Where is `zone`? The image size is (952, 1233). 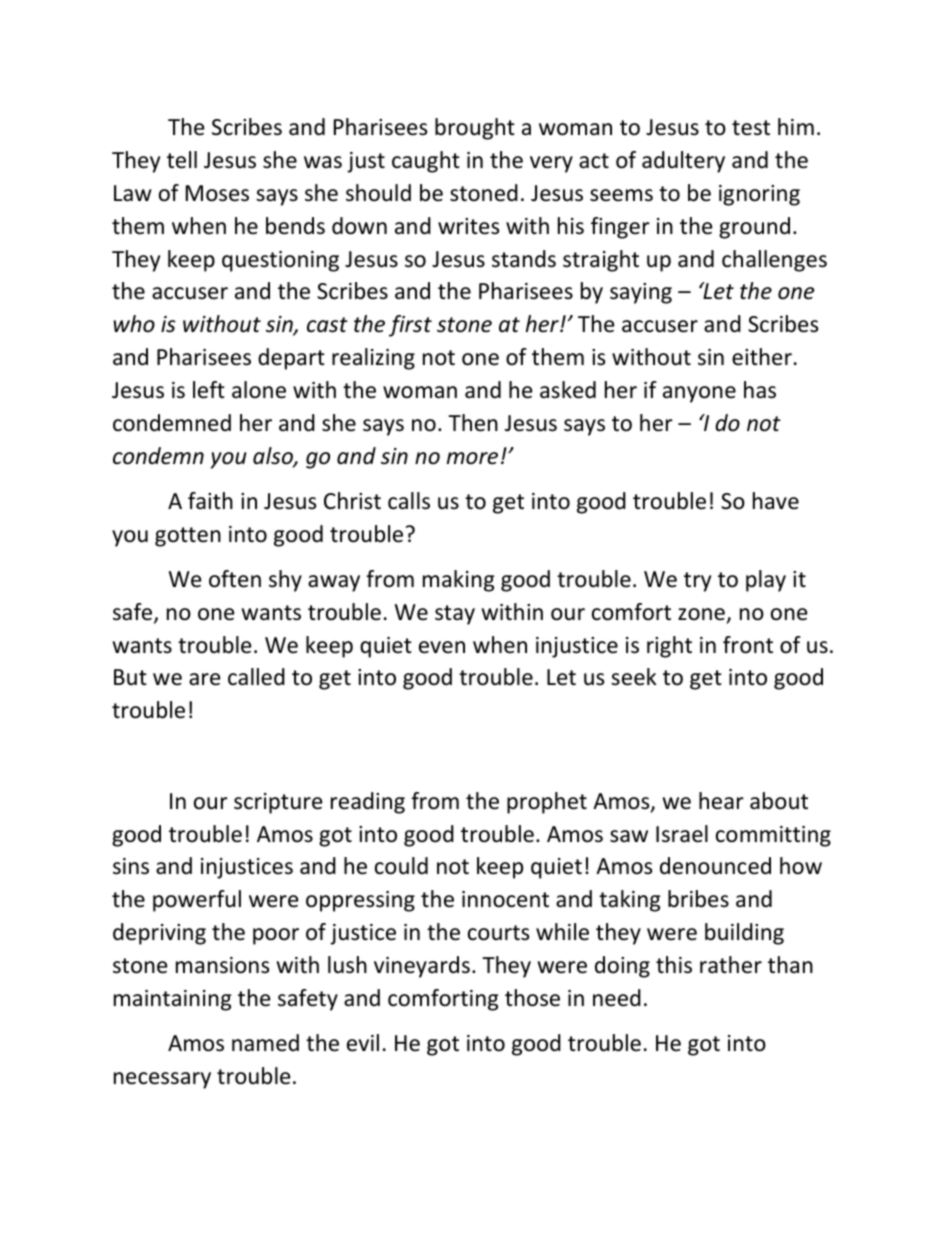 zone is located at coordinates (701, 614).
